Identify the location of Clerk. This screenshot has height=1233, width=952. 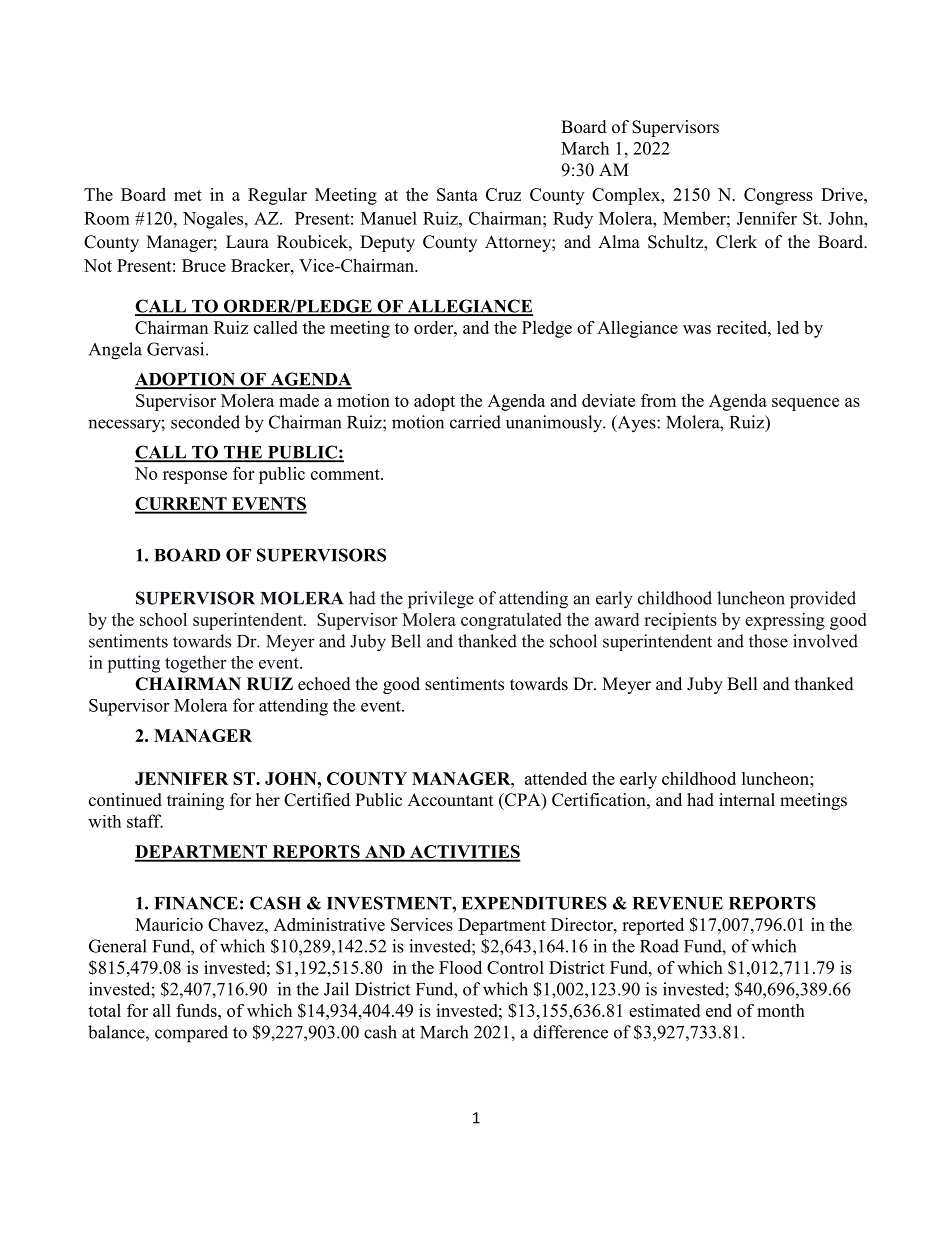
(736, 242).
